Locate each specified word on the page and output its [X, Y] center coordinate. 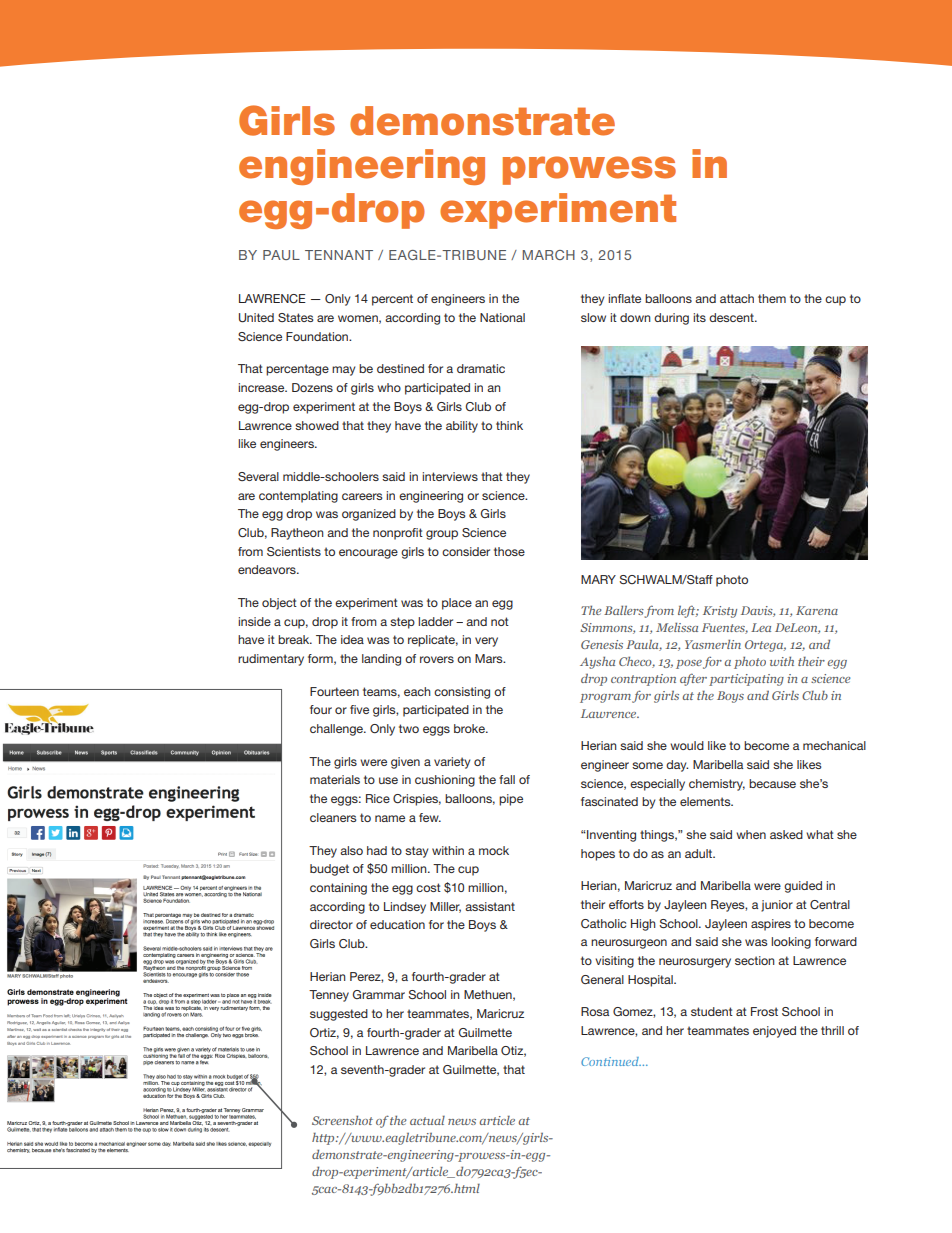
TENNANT [339, 255]
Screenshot [342, 1120]
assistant [490, 906]
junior [777, 906]
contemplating [298, 497]
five [359, 709]
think [509, 425]
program [605, 698]
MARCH [549, 255]
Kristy [720, 612]
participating [746, 680]
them [772, 298]
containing [338, 889]
